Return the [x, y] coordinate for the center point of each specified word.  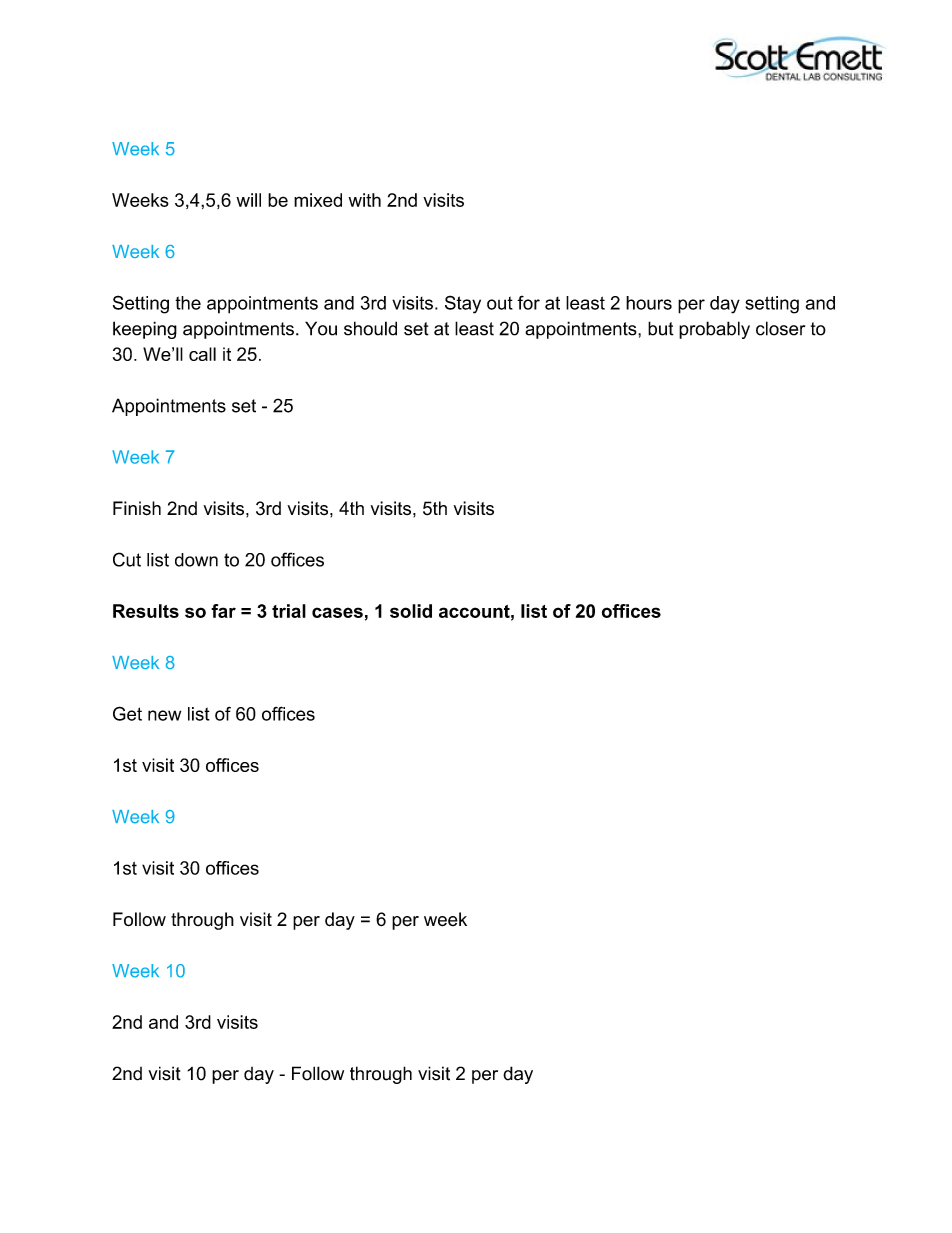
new [164, 715]
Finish [137, 508]
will [248, 200]
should [370, 328]
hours [649, 303]
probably [714, 330]
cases [337, 612]
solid [411, 611]
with [365, 200]
